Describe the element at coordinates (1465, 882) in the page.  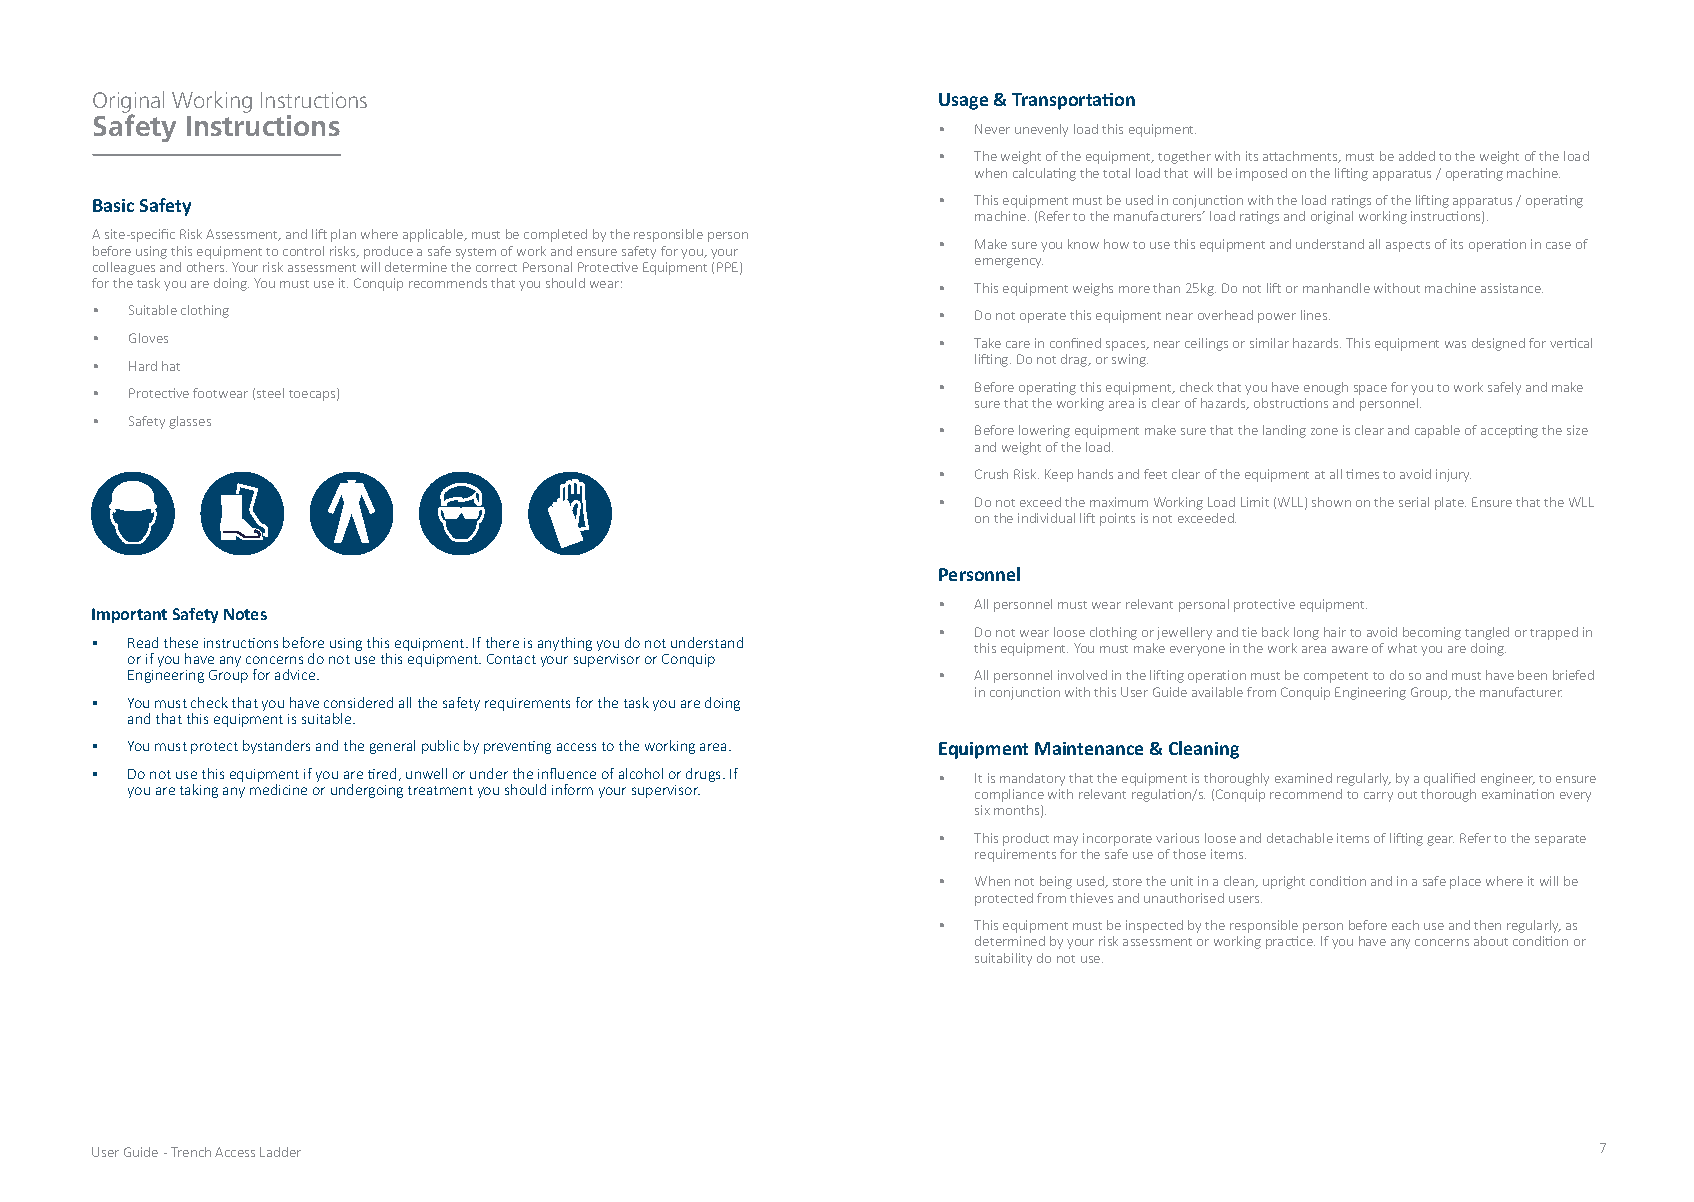
I see `place` at that location.
